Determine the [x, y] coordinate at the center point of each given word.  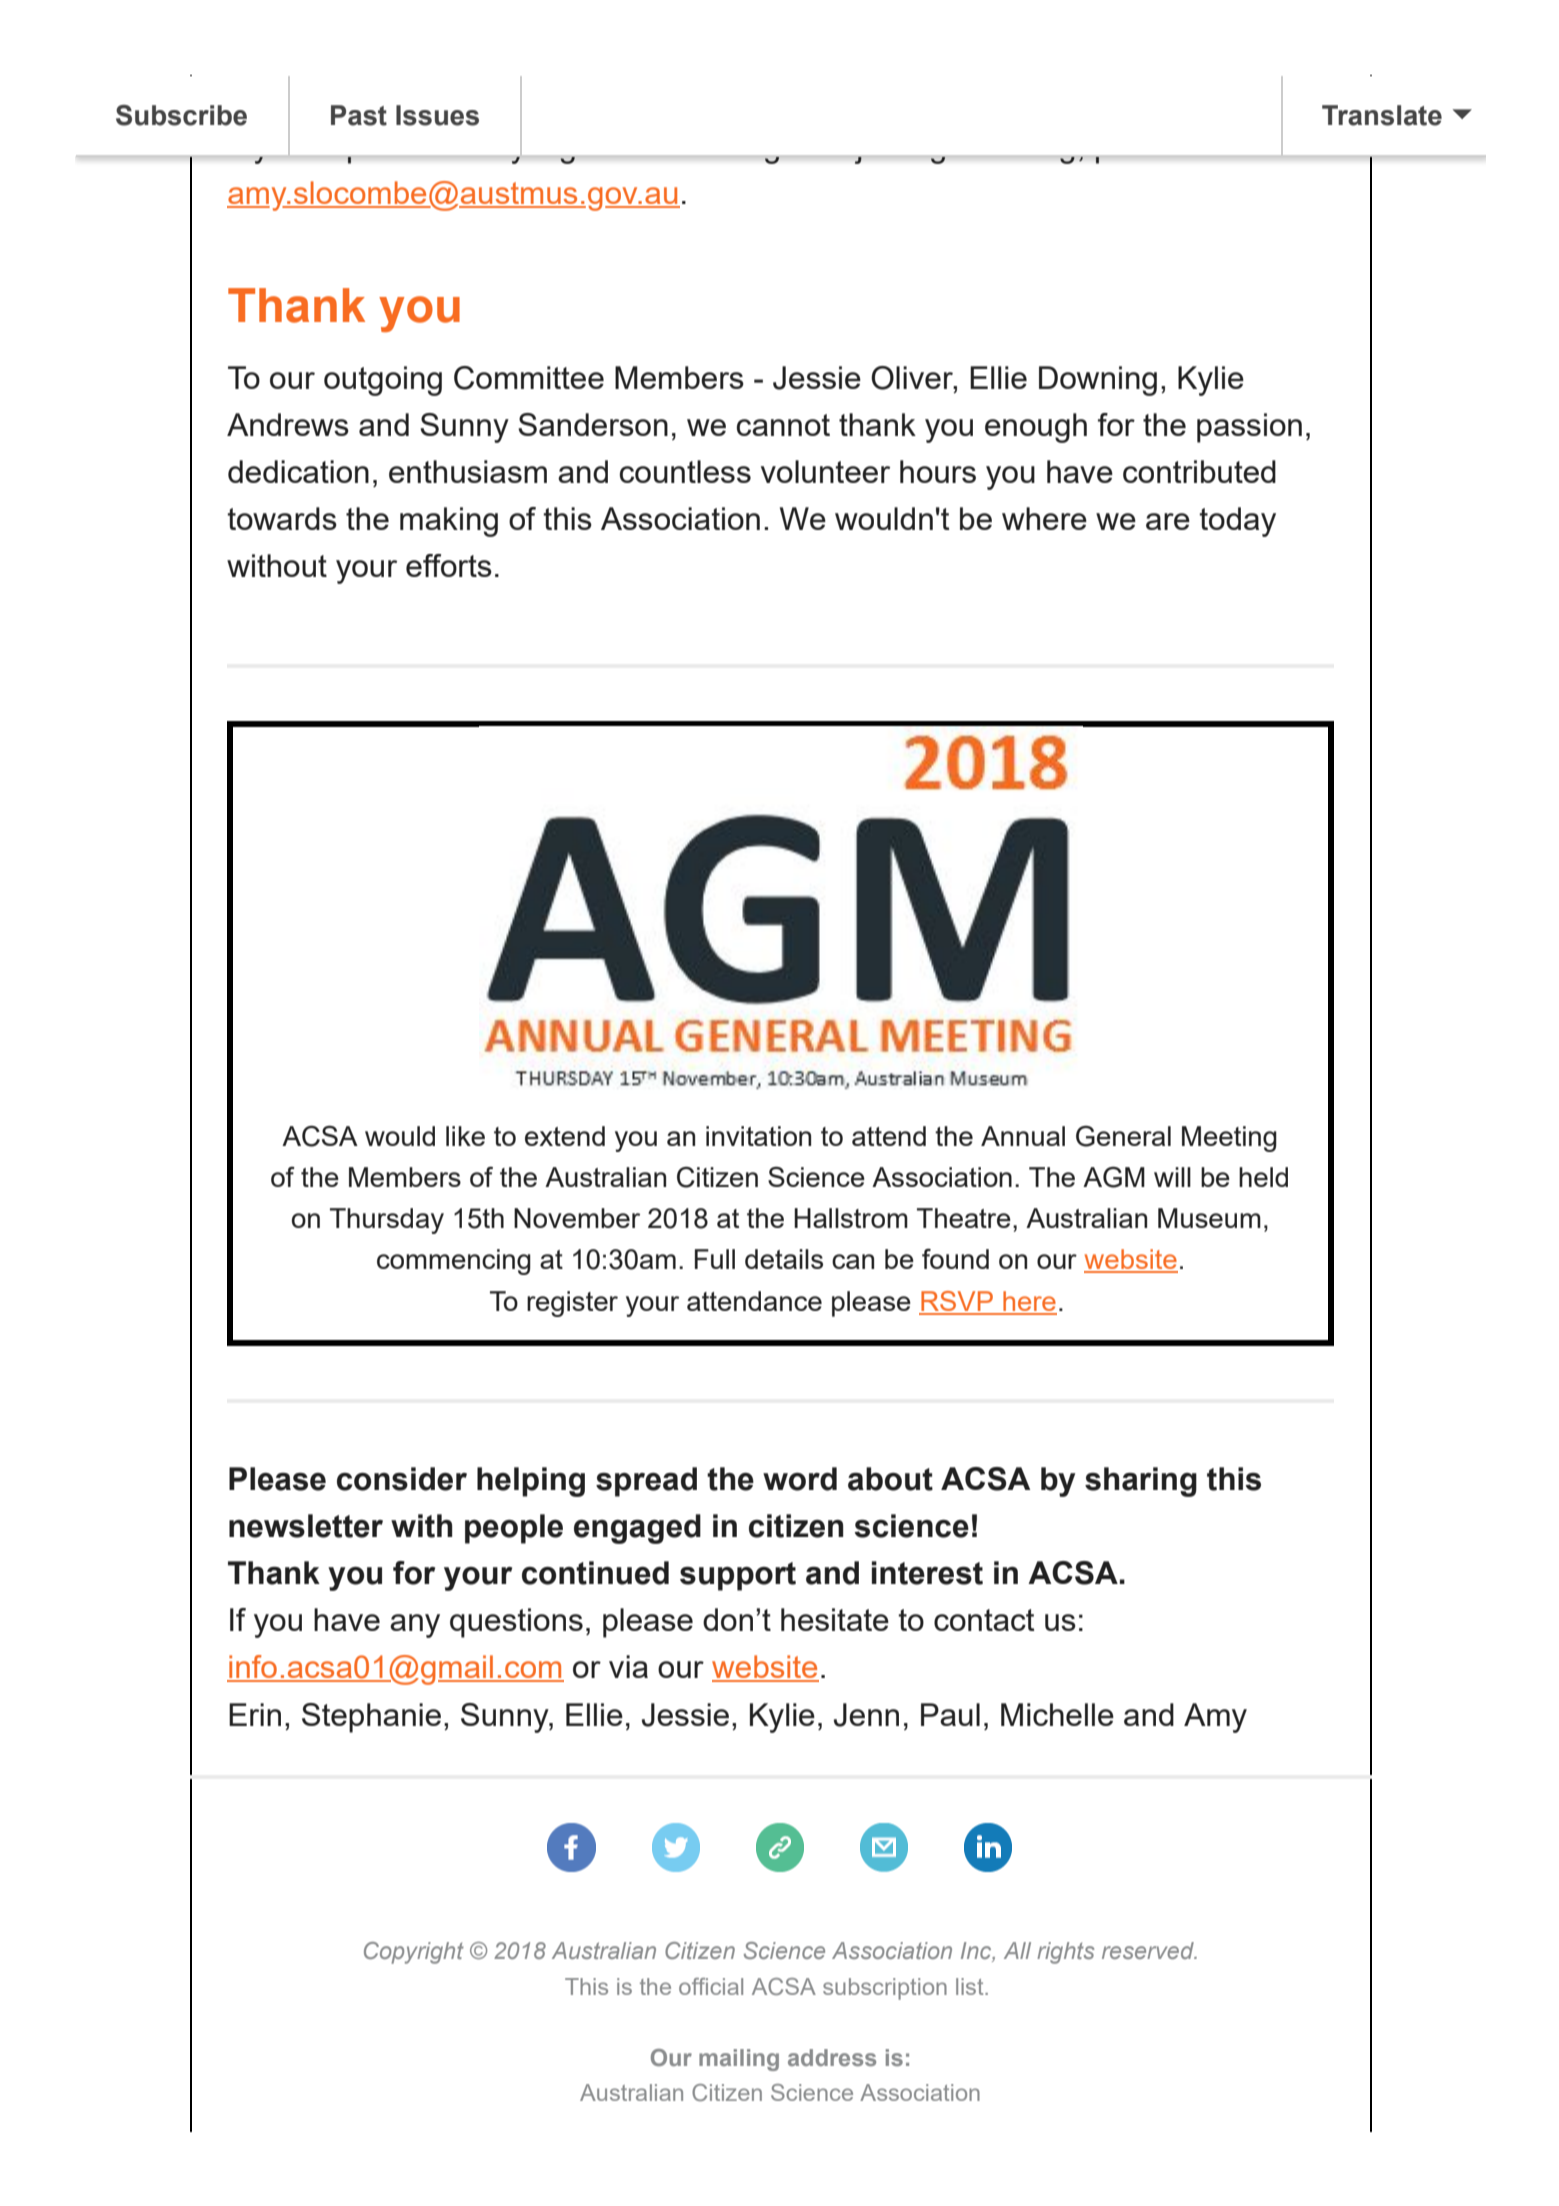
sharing [1141, 1482]
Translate [1382, 115]
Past [359, 115]
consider [402, 1479]
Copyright [414, 1953]
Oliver [913, 378]
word [800, 1479]
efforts [449, 565]
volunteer [825, 471]
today [1237, 522]
